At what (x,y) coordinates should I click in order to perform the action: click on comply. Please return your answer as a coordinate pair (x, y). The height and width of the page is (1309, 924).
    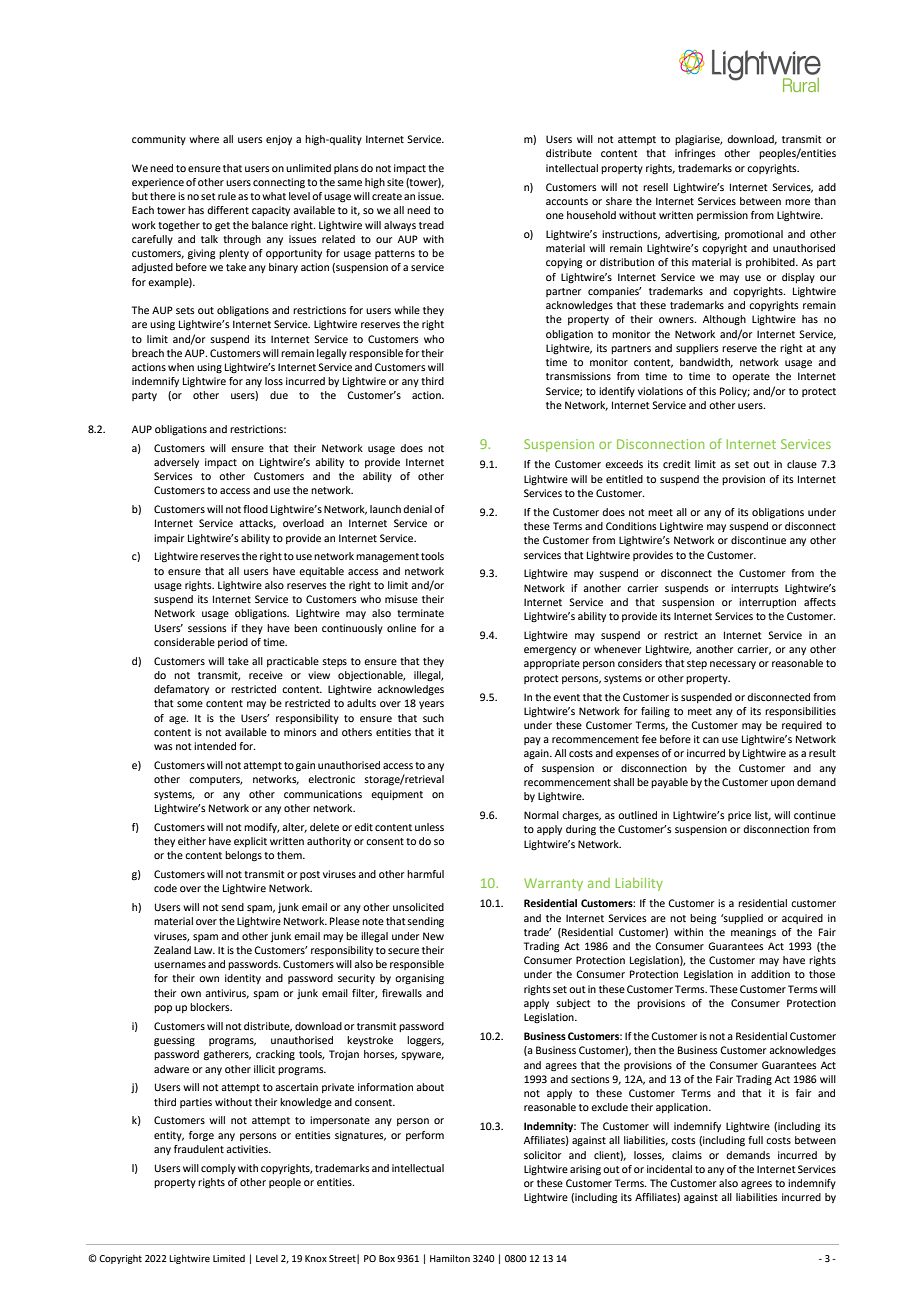
    Looking at the image, I should click on (218, 1169).
